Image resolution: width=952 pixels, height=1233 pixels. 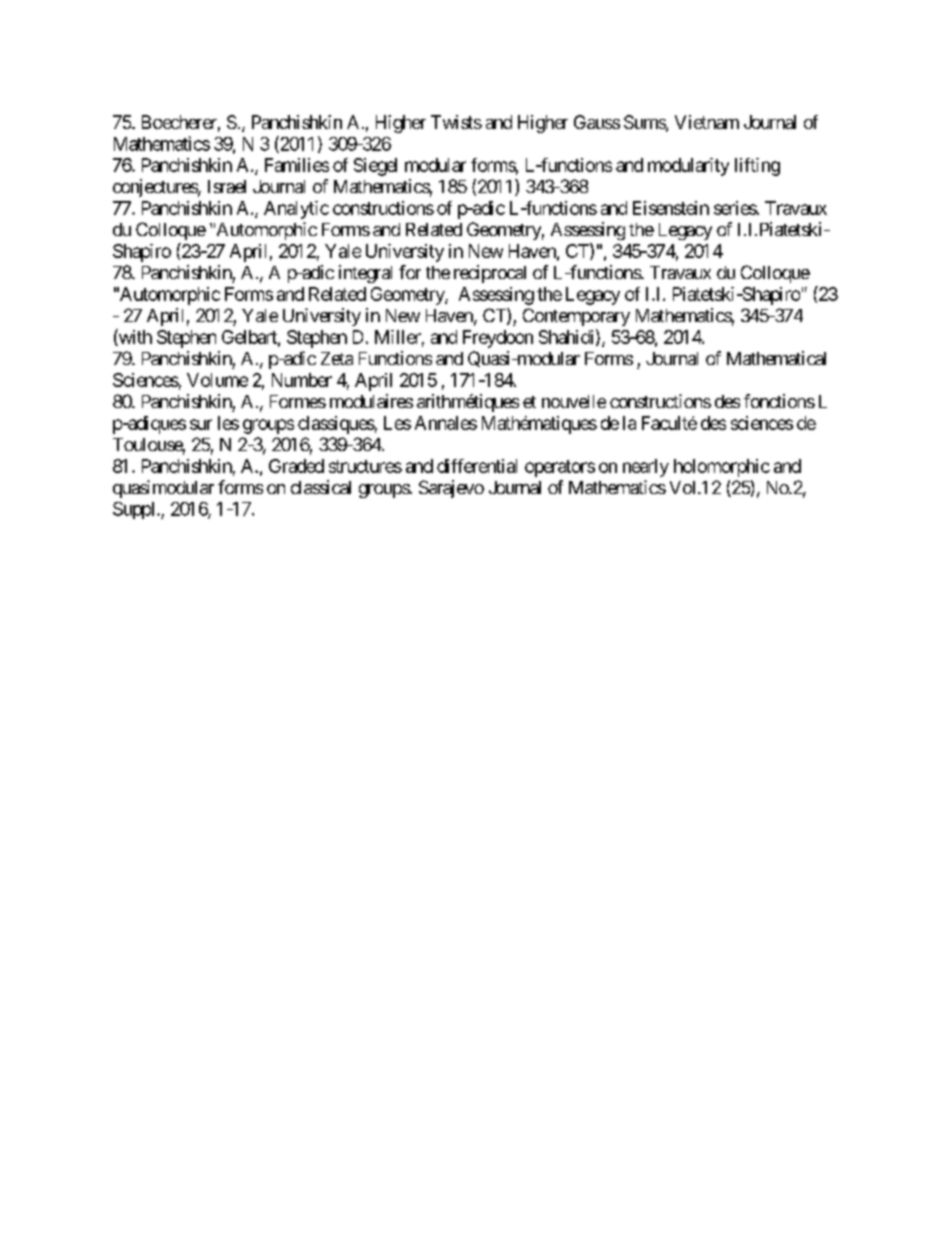 I want to click on Contemporary, so click(x=576, y=317).
